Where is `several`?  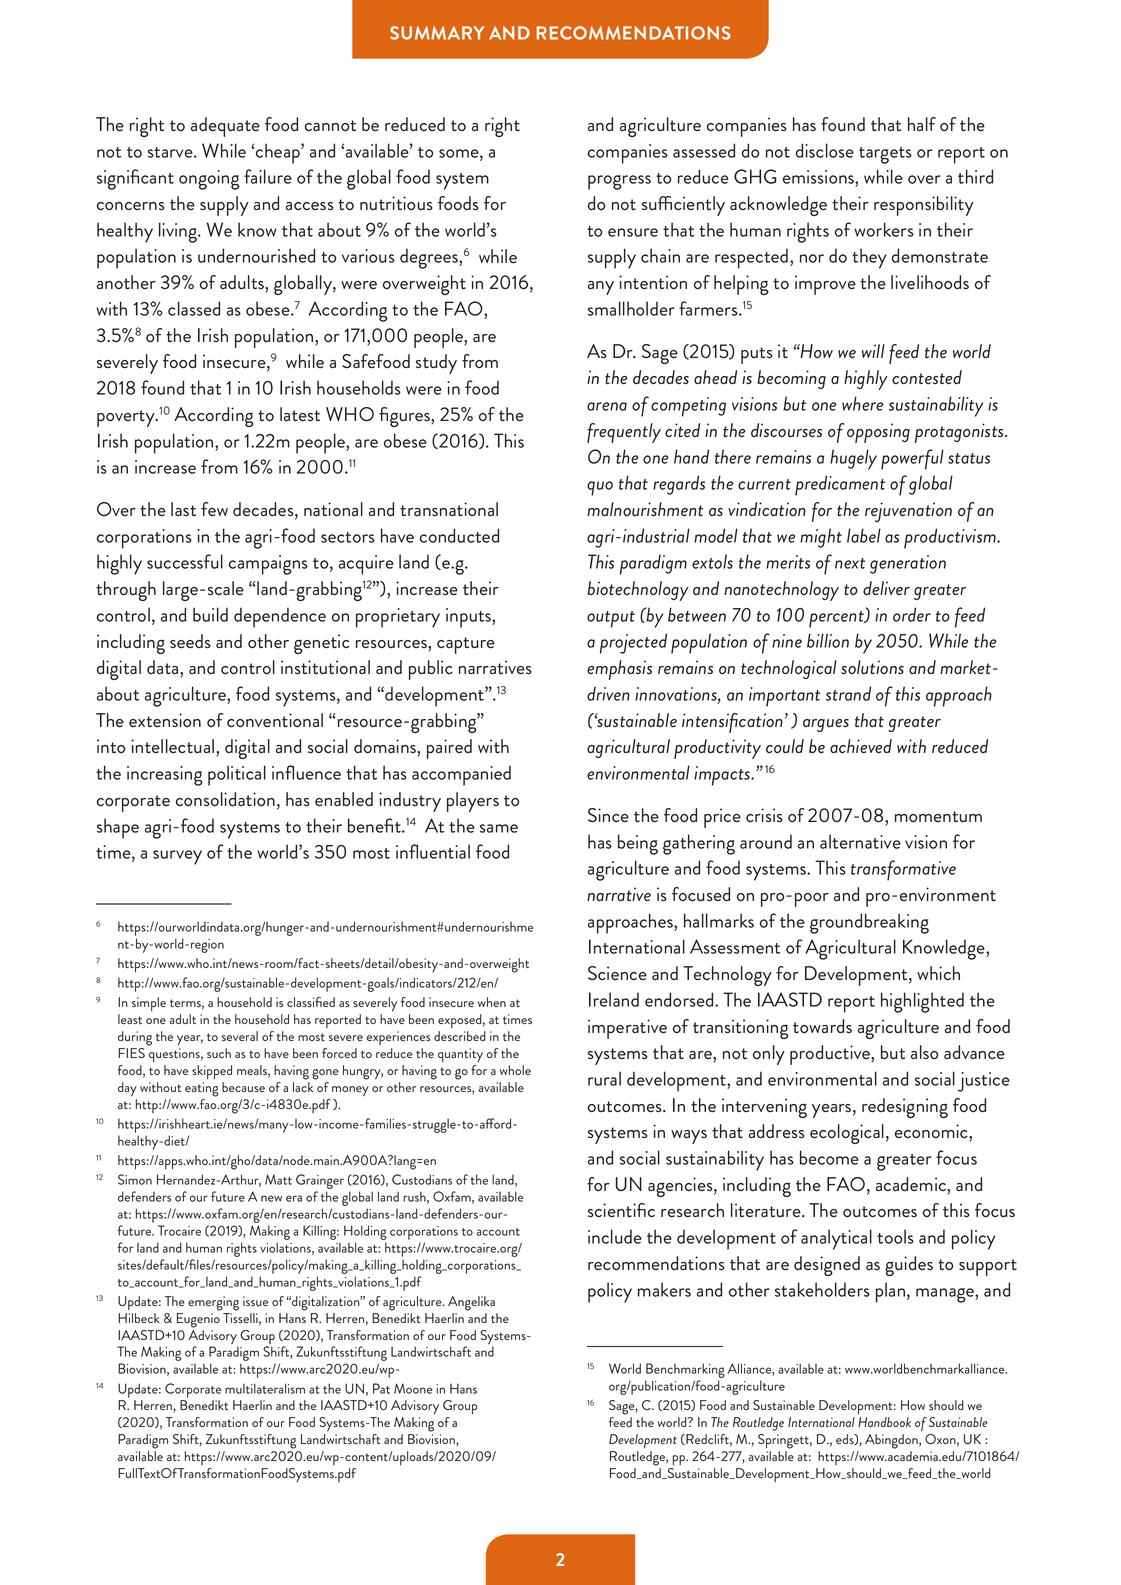 several is located at coordinates (240, 1036).
